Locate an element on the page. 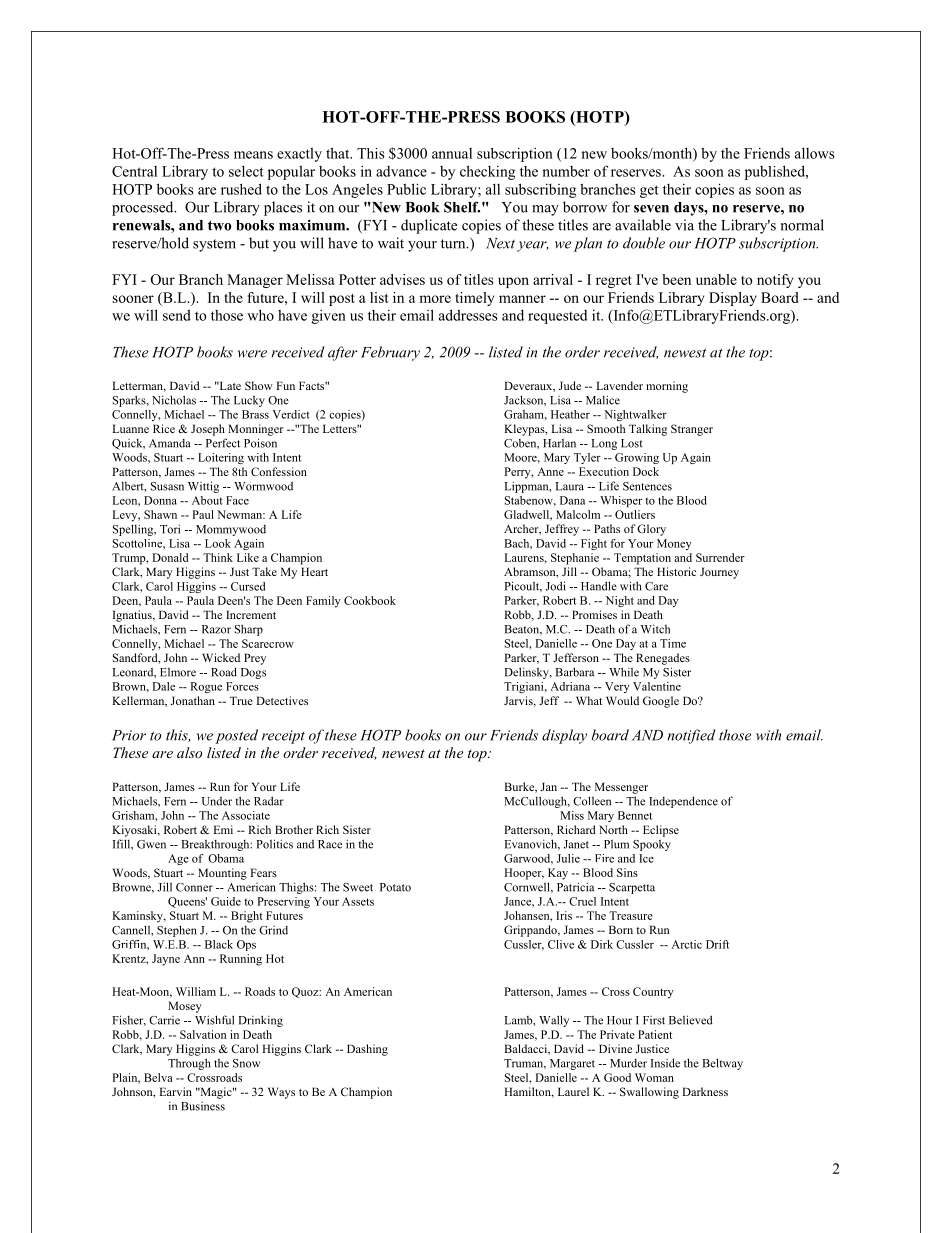 This page has width=952, height=1233. Laura is located at coordinates (570, 486).
